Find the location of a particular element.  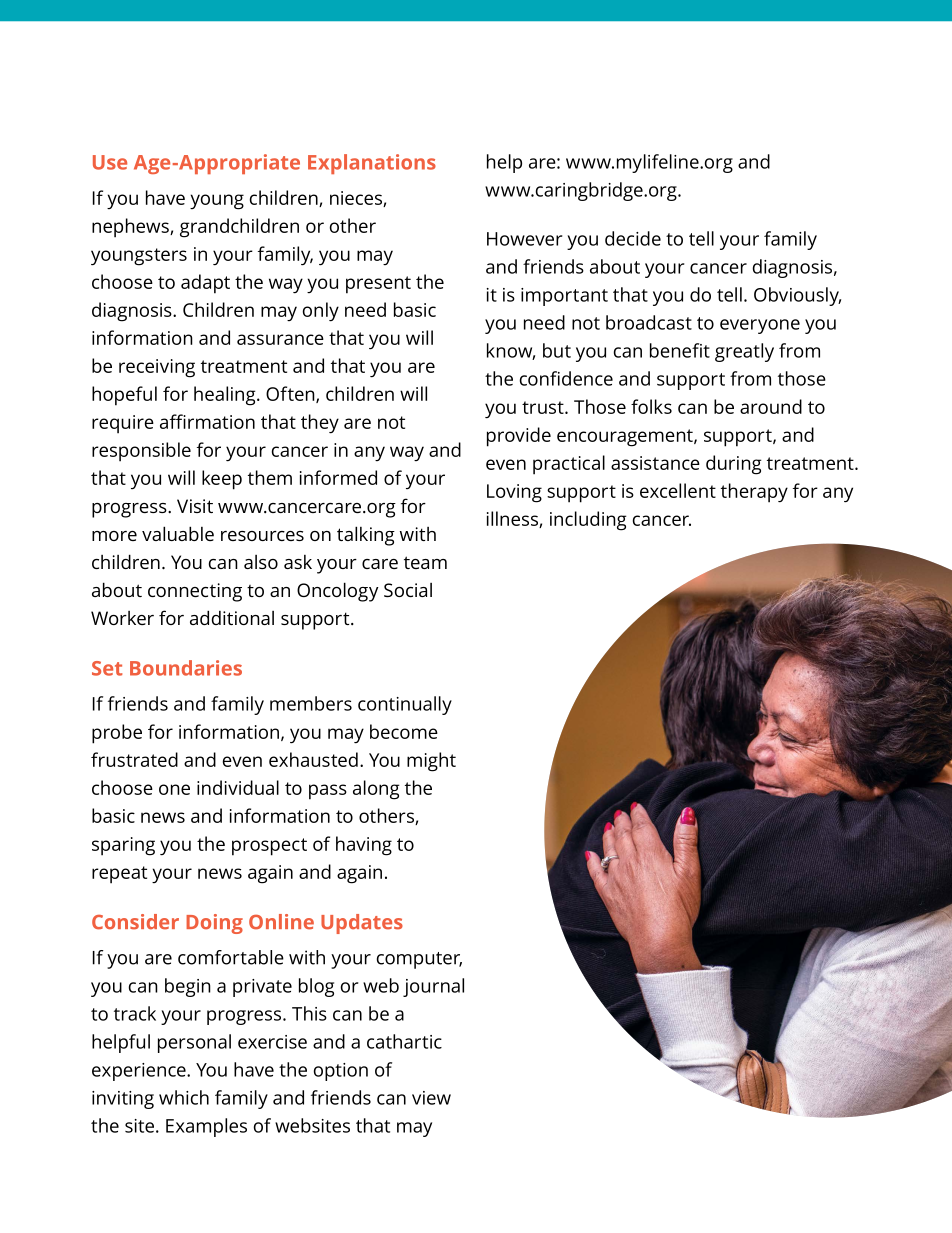

individual is located at coordinates (238, 787).
